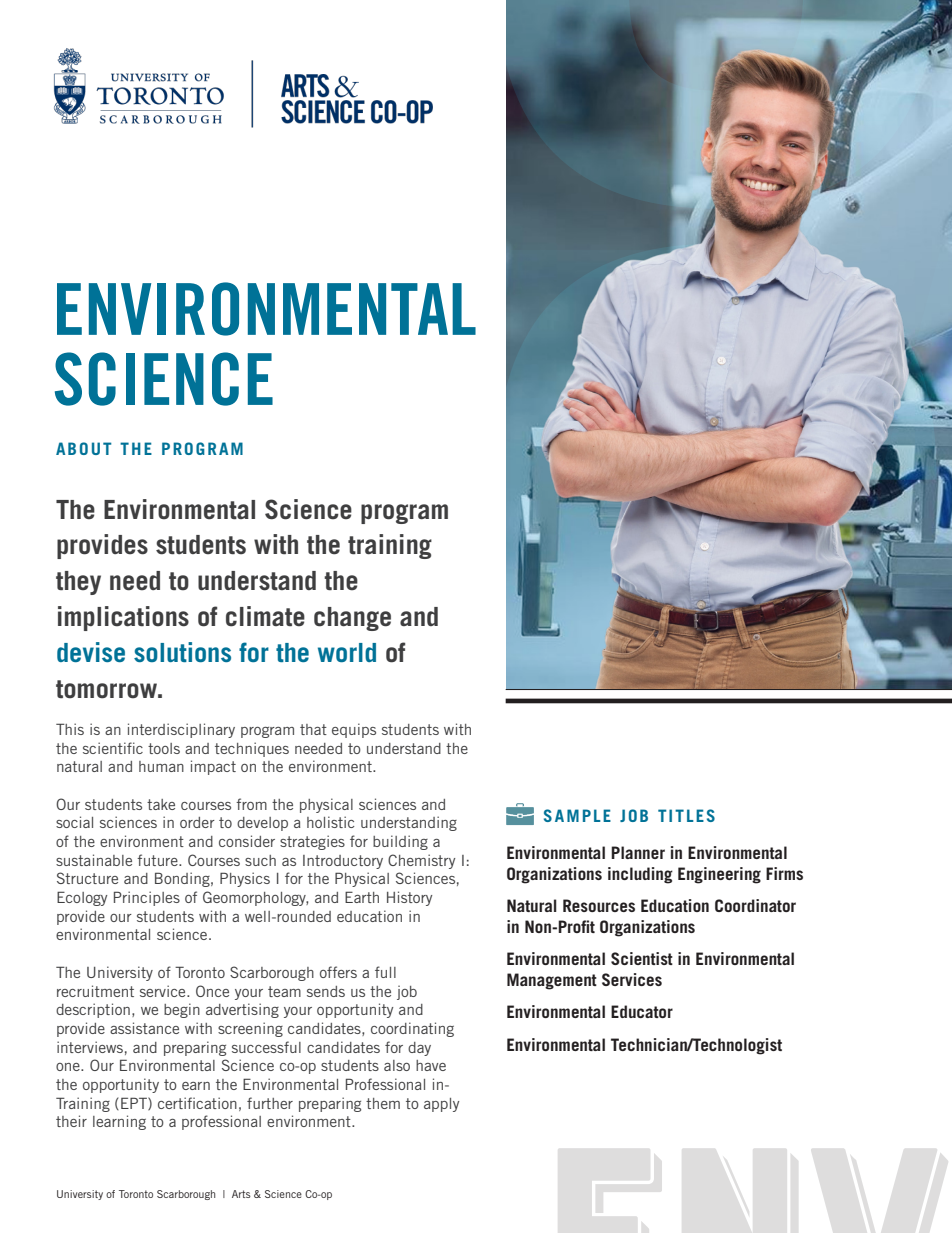 This document has height=1233, width=952. What do you see at coordinates (84, 448) in the document?
I see `ABOUT` at bounding box center [84, 448].
